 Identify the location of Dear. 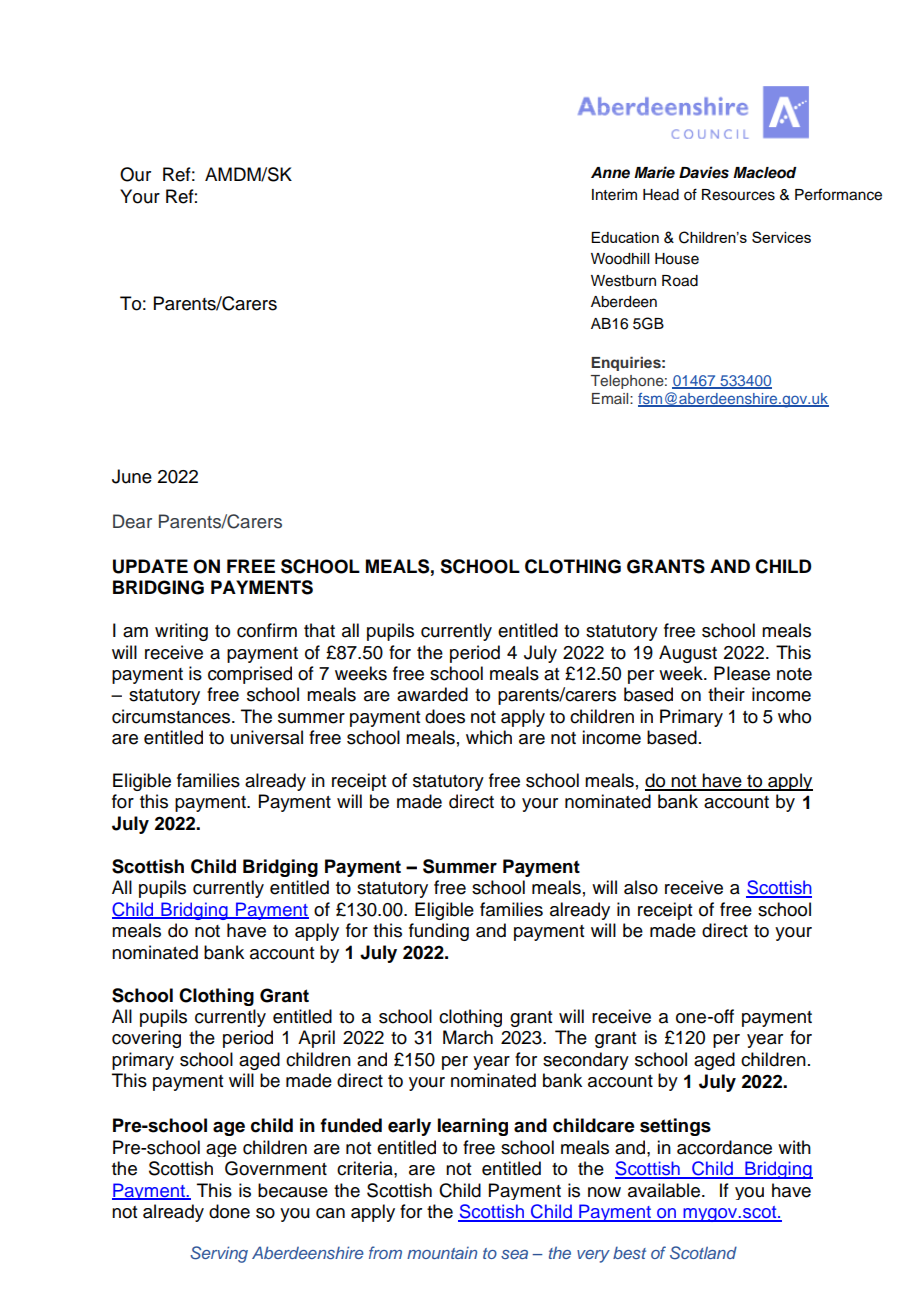
(132, 521).
